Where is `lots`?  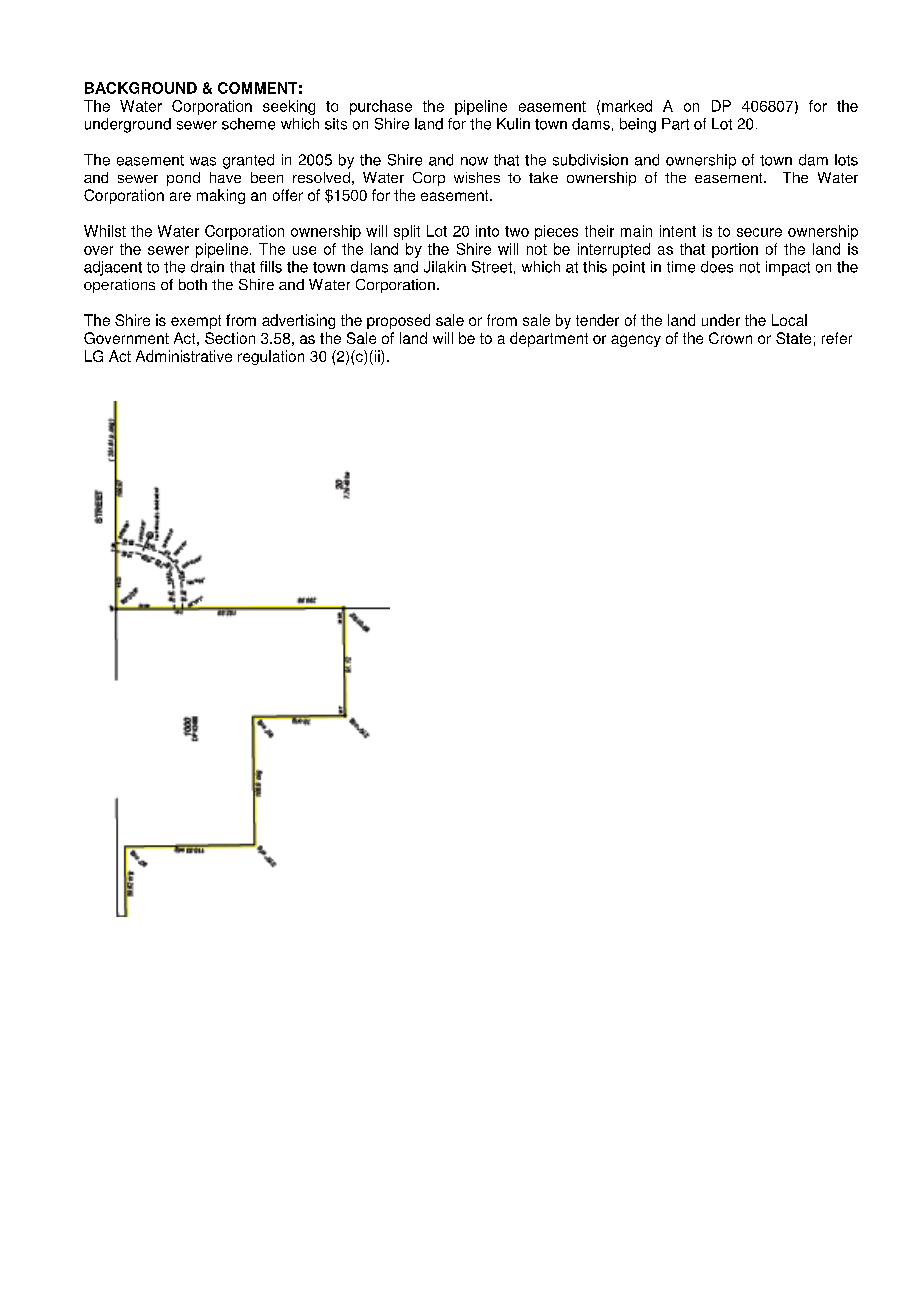 lots is located at coordinates (846, 160).
